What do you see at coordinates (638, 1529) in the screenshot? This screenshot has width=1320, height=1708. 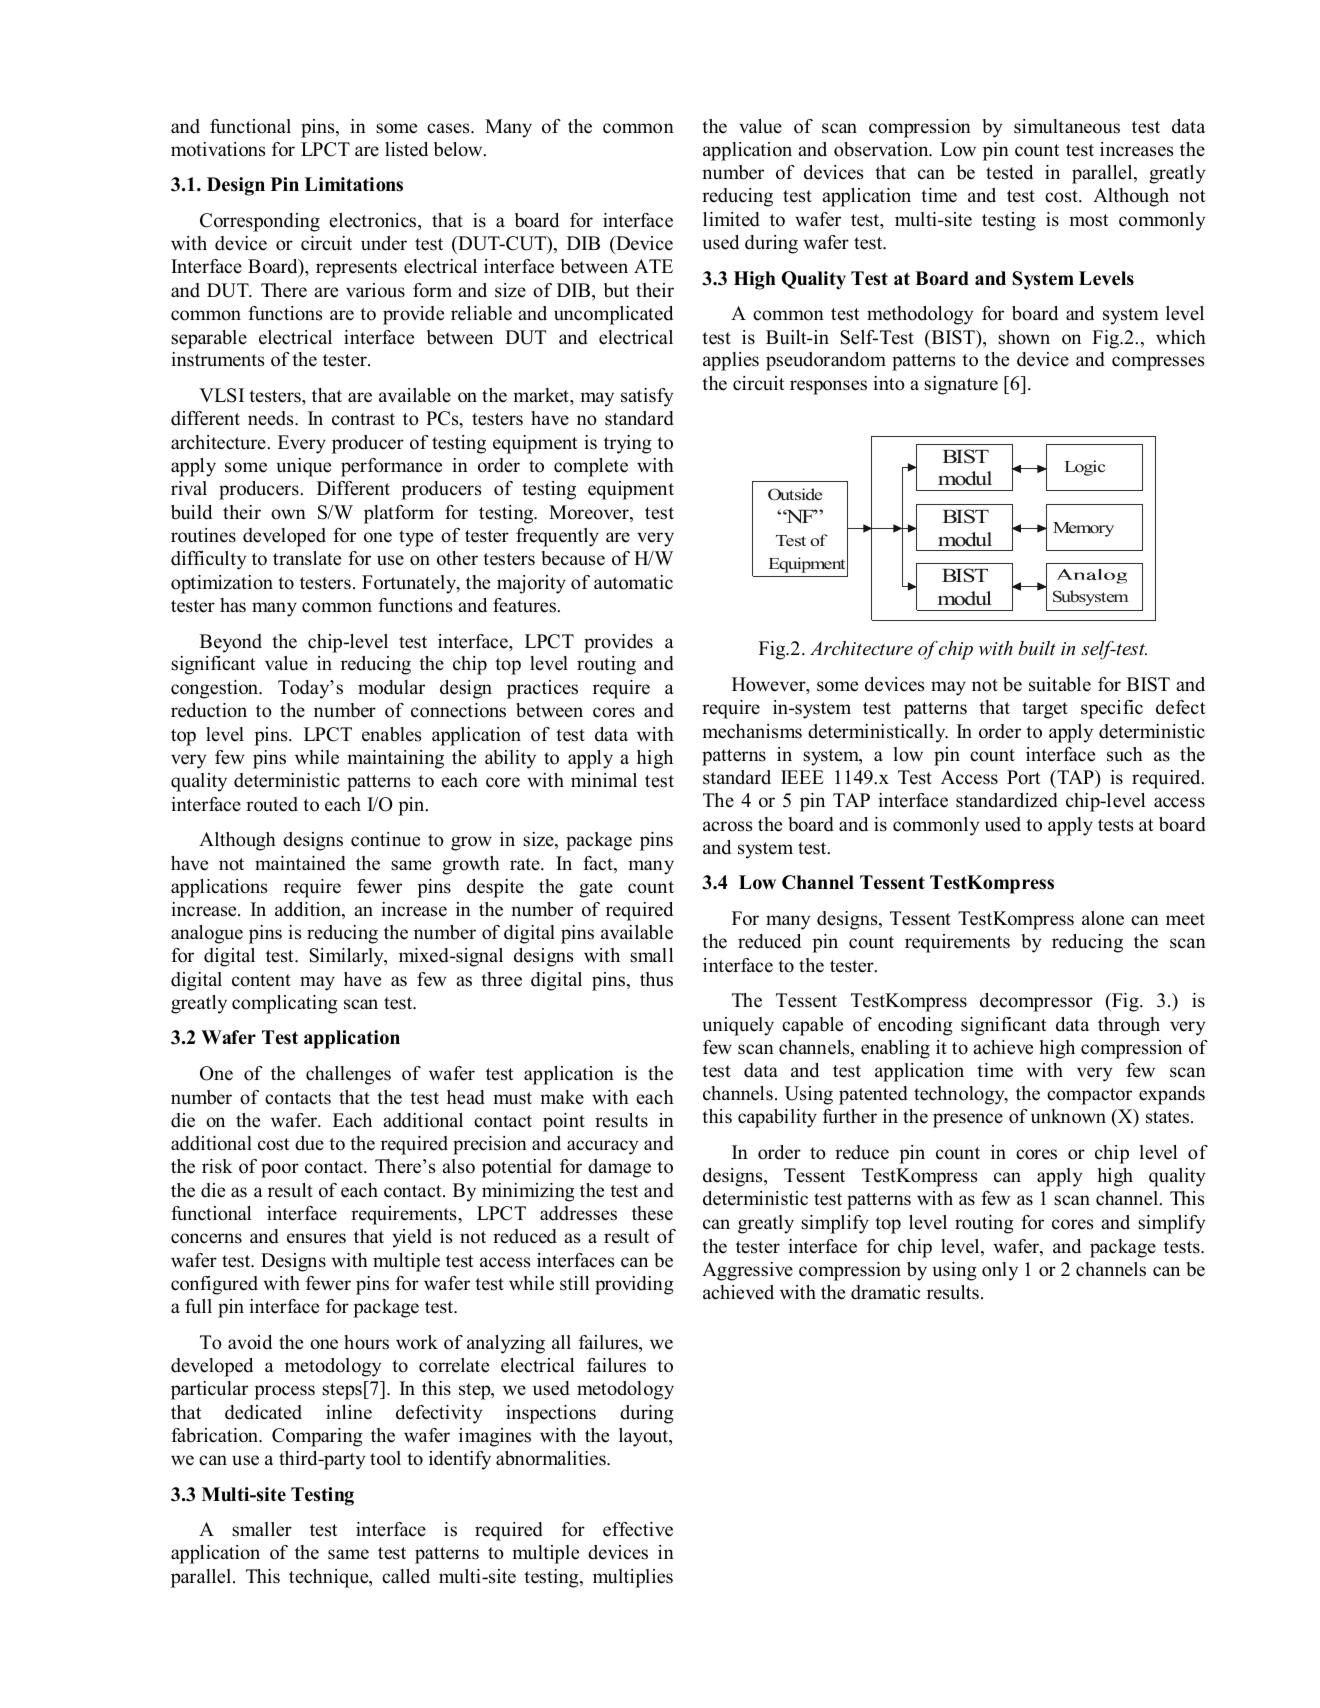 I see `effective` at bounding box center [638, 1529].
